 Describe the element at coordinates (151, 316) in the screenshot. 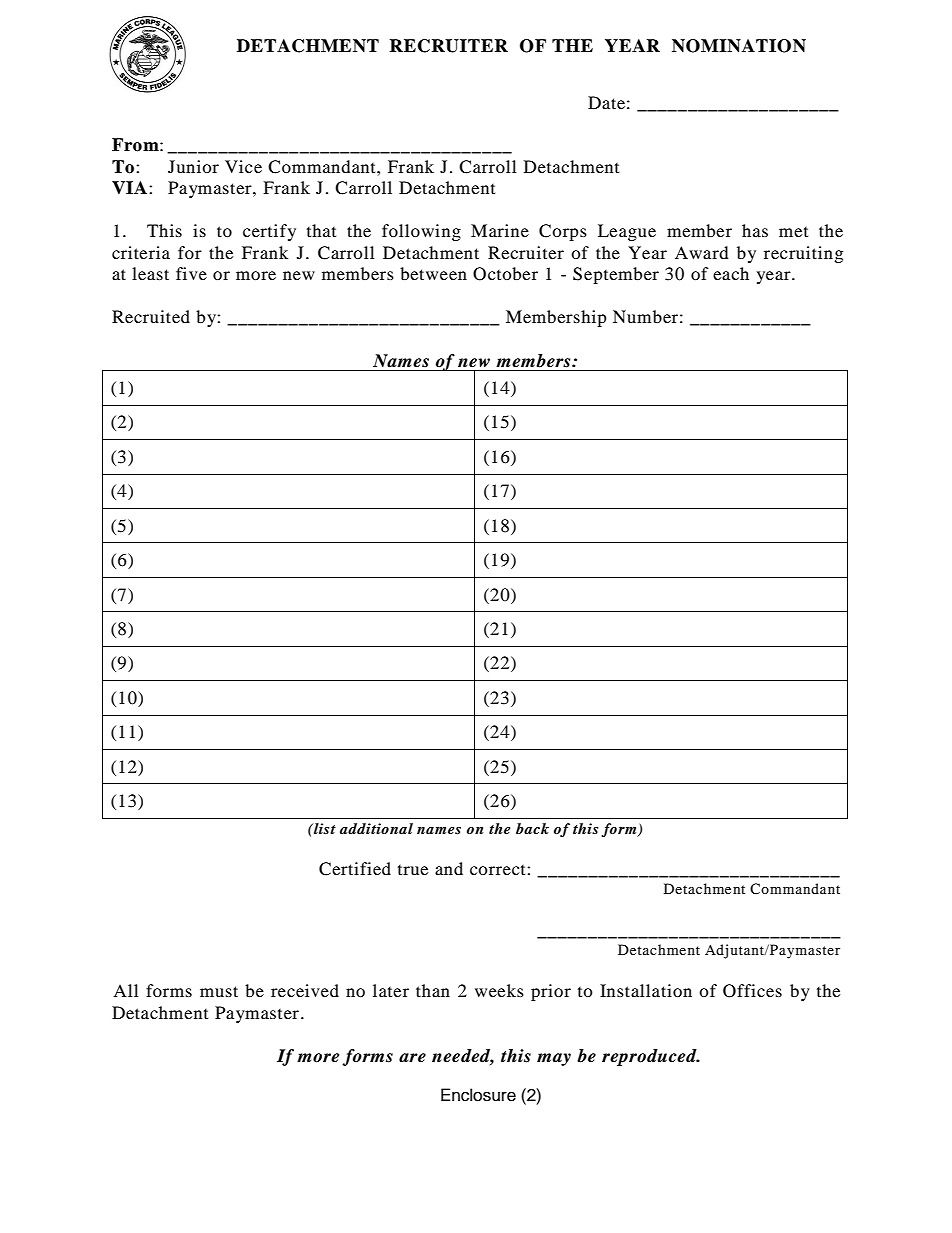

I see `Recruited` at that location.
